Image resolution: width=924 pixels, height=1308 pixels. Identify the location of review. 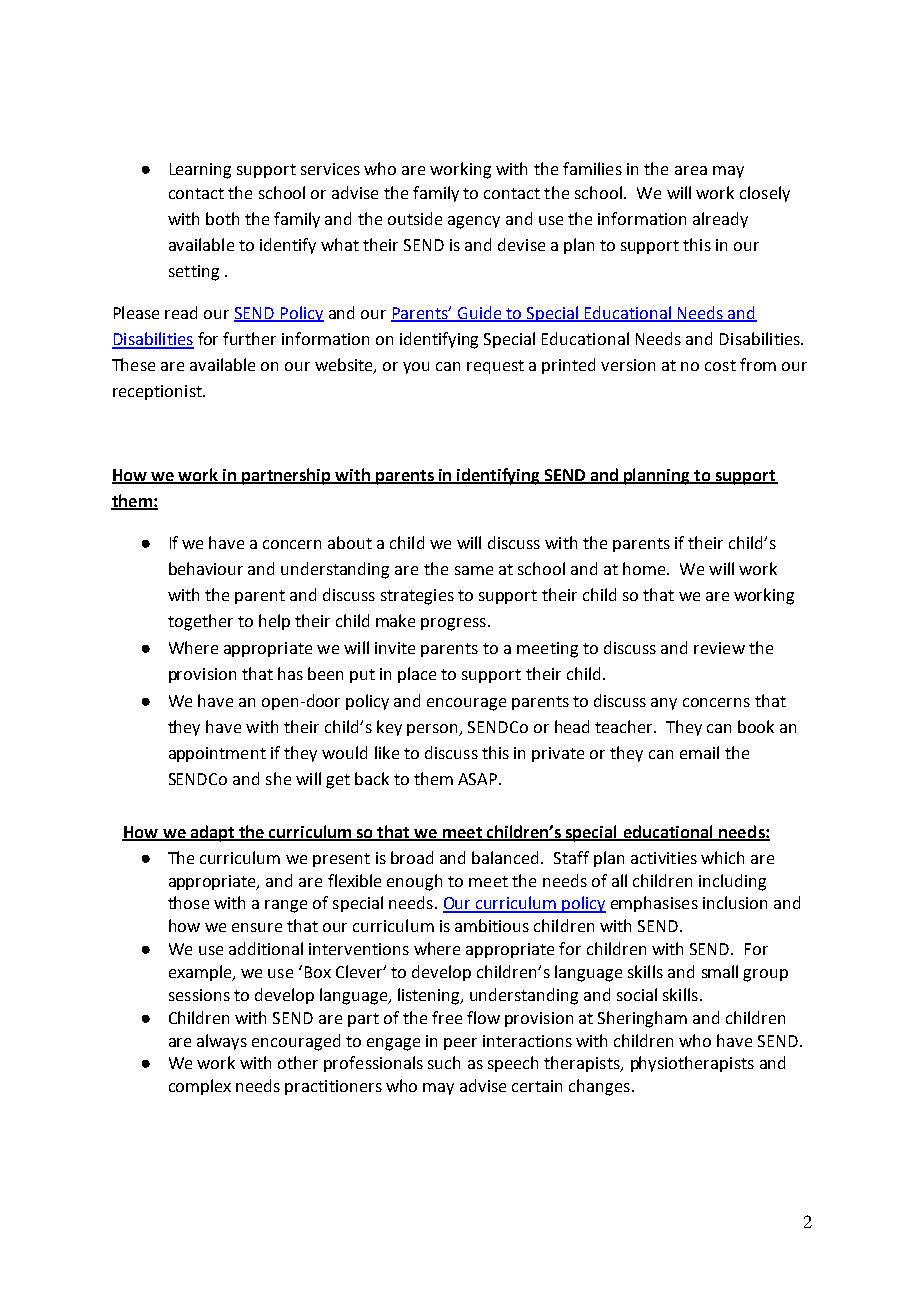
(719, 648).
